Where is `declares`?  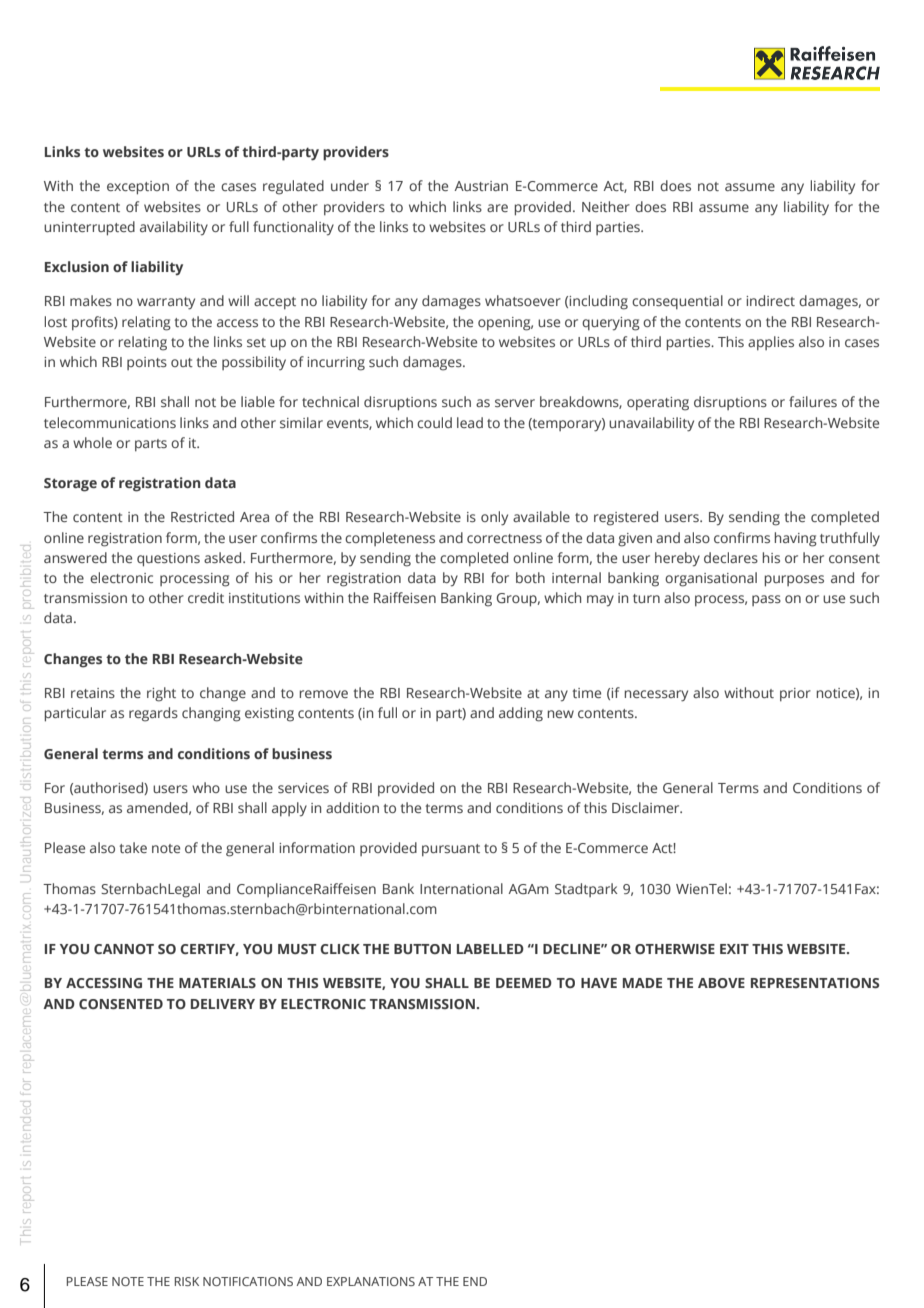
declares is located at coordinates (731, 557).
